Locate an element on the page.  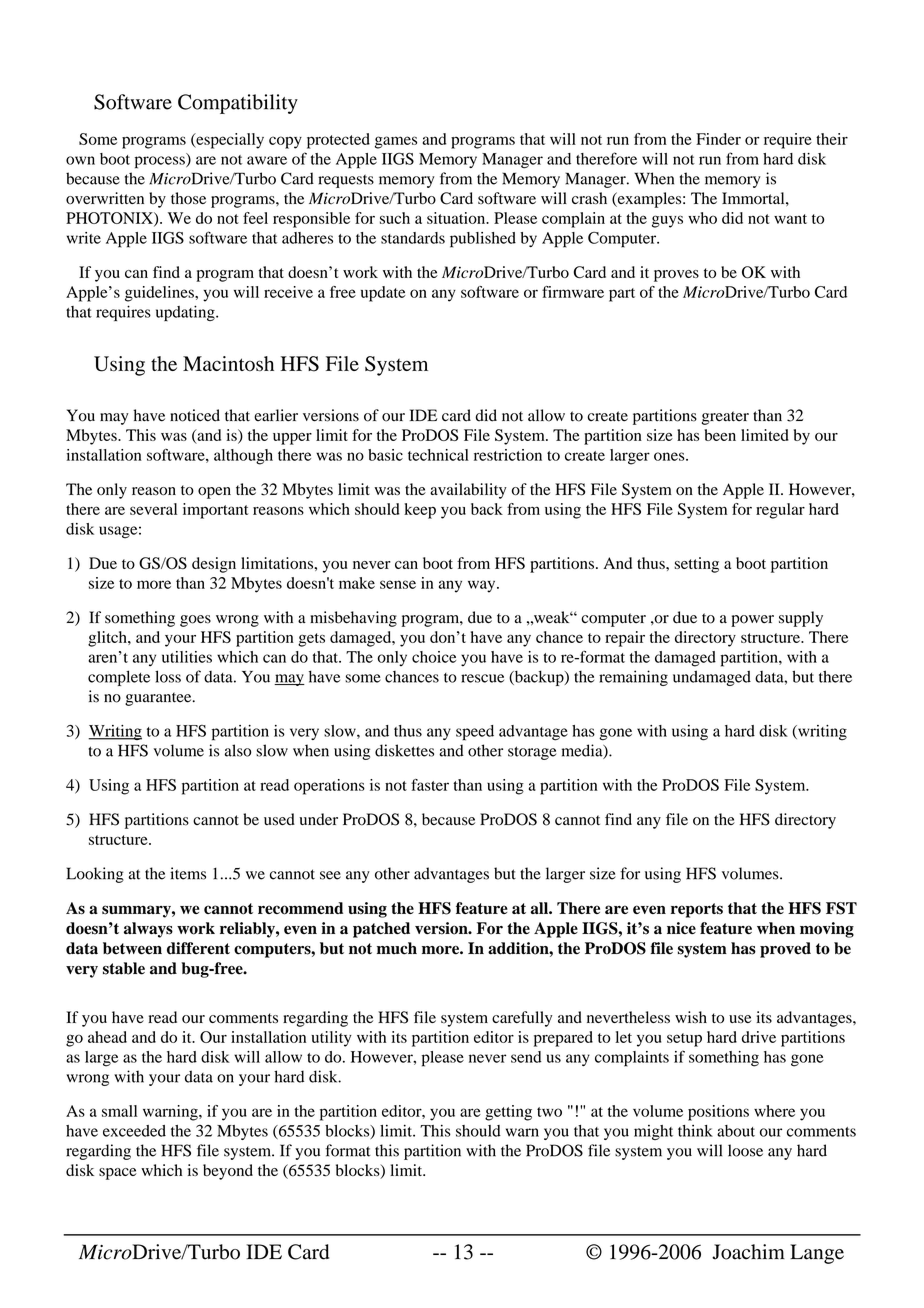
items is located at coordinates (188, 873).
